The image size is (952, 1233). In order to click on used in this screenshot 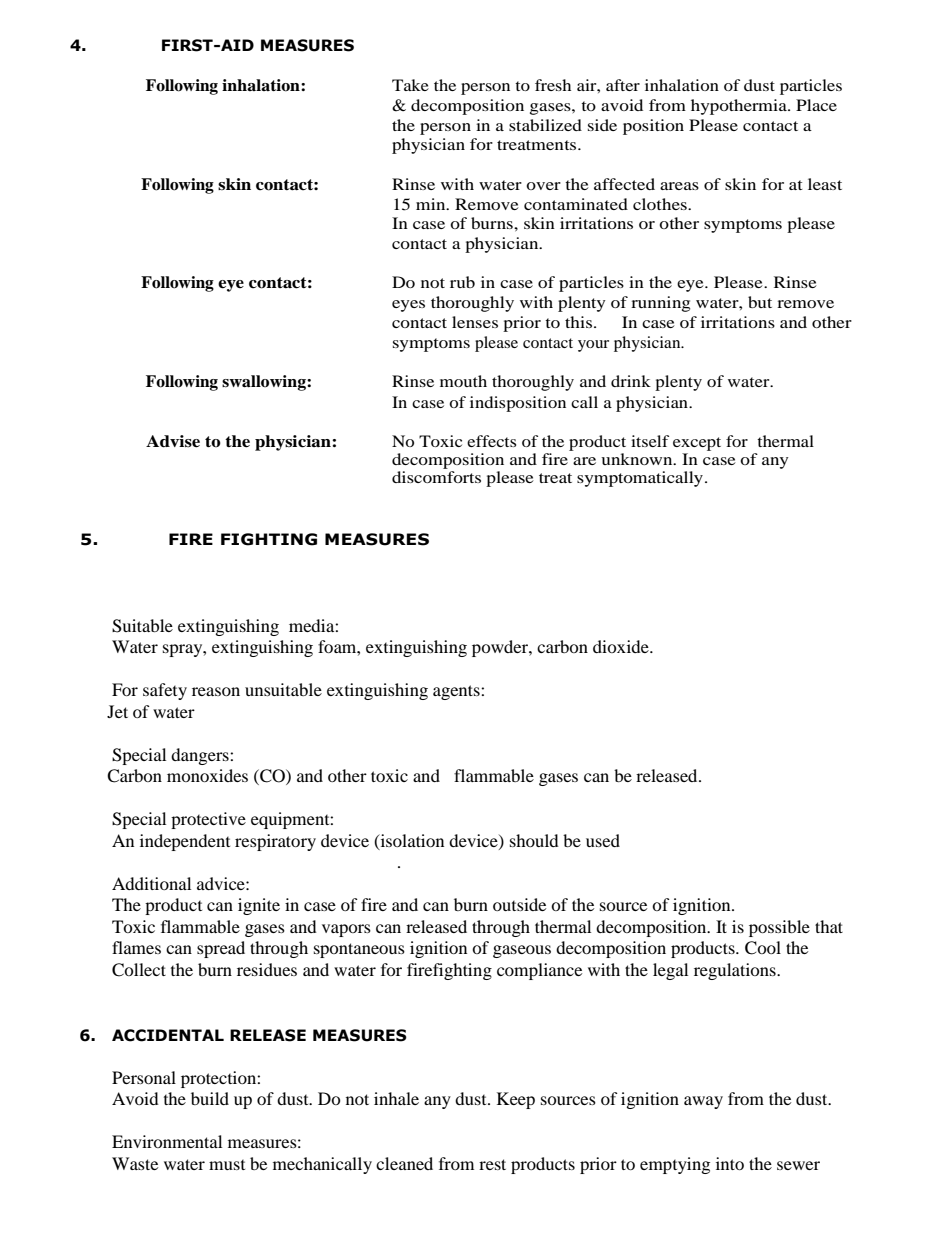, I will do `click(603, 840)`.
